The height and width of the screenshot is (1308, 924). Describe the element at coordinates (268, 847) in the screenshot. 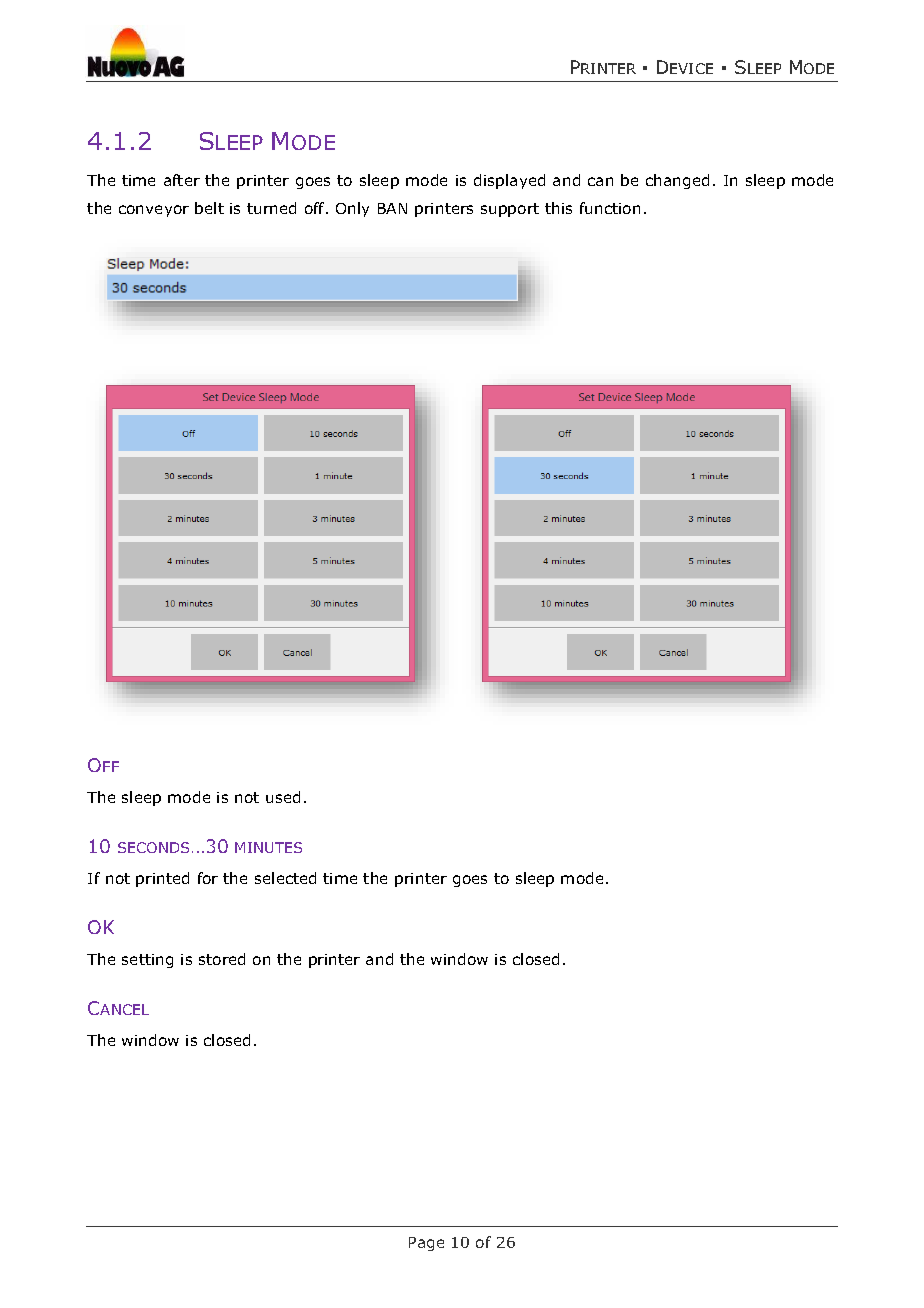

I see `MINUTES` at that location.
